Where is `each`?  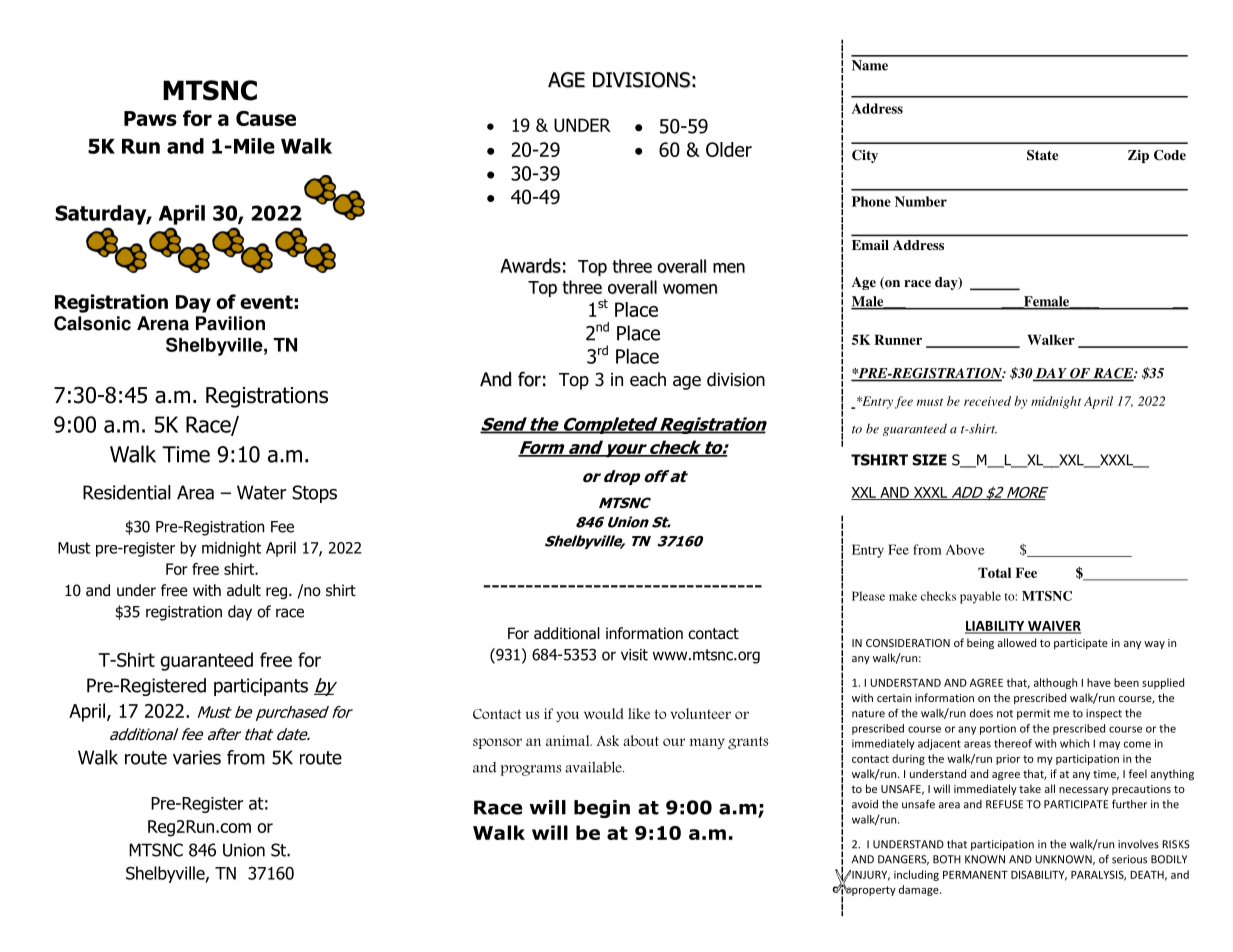 each is located at coordinates (648, 379).
